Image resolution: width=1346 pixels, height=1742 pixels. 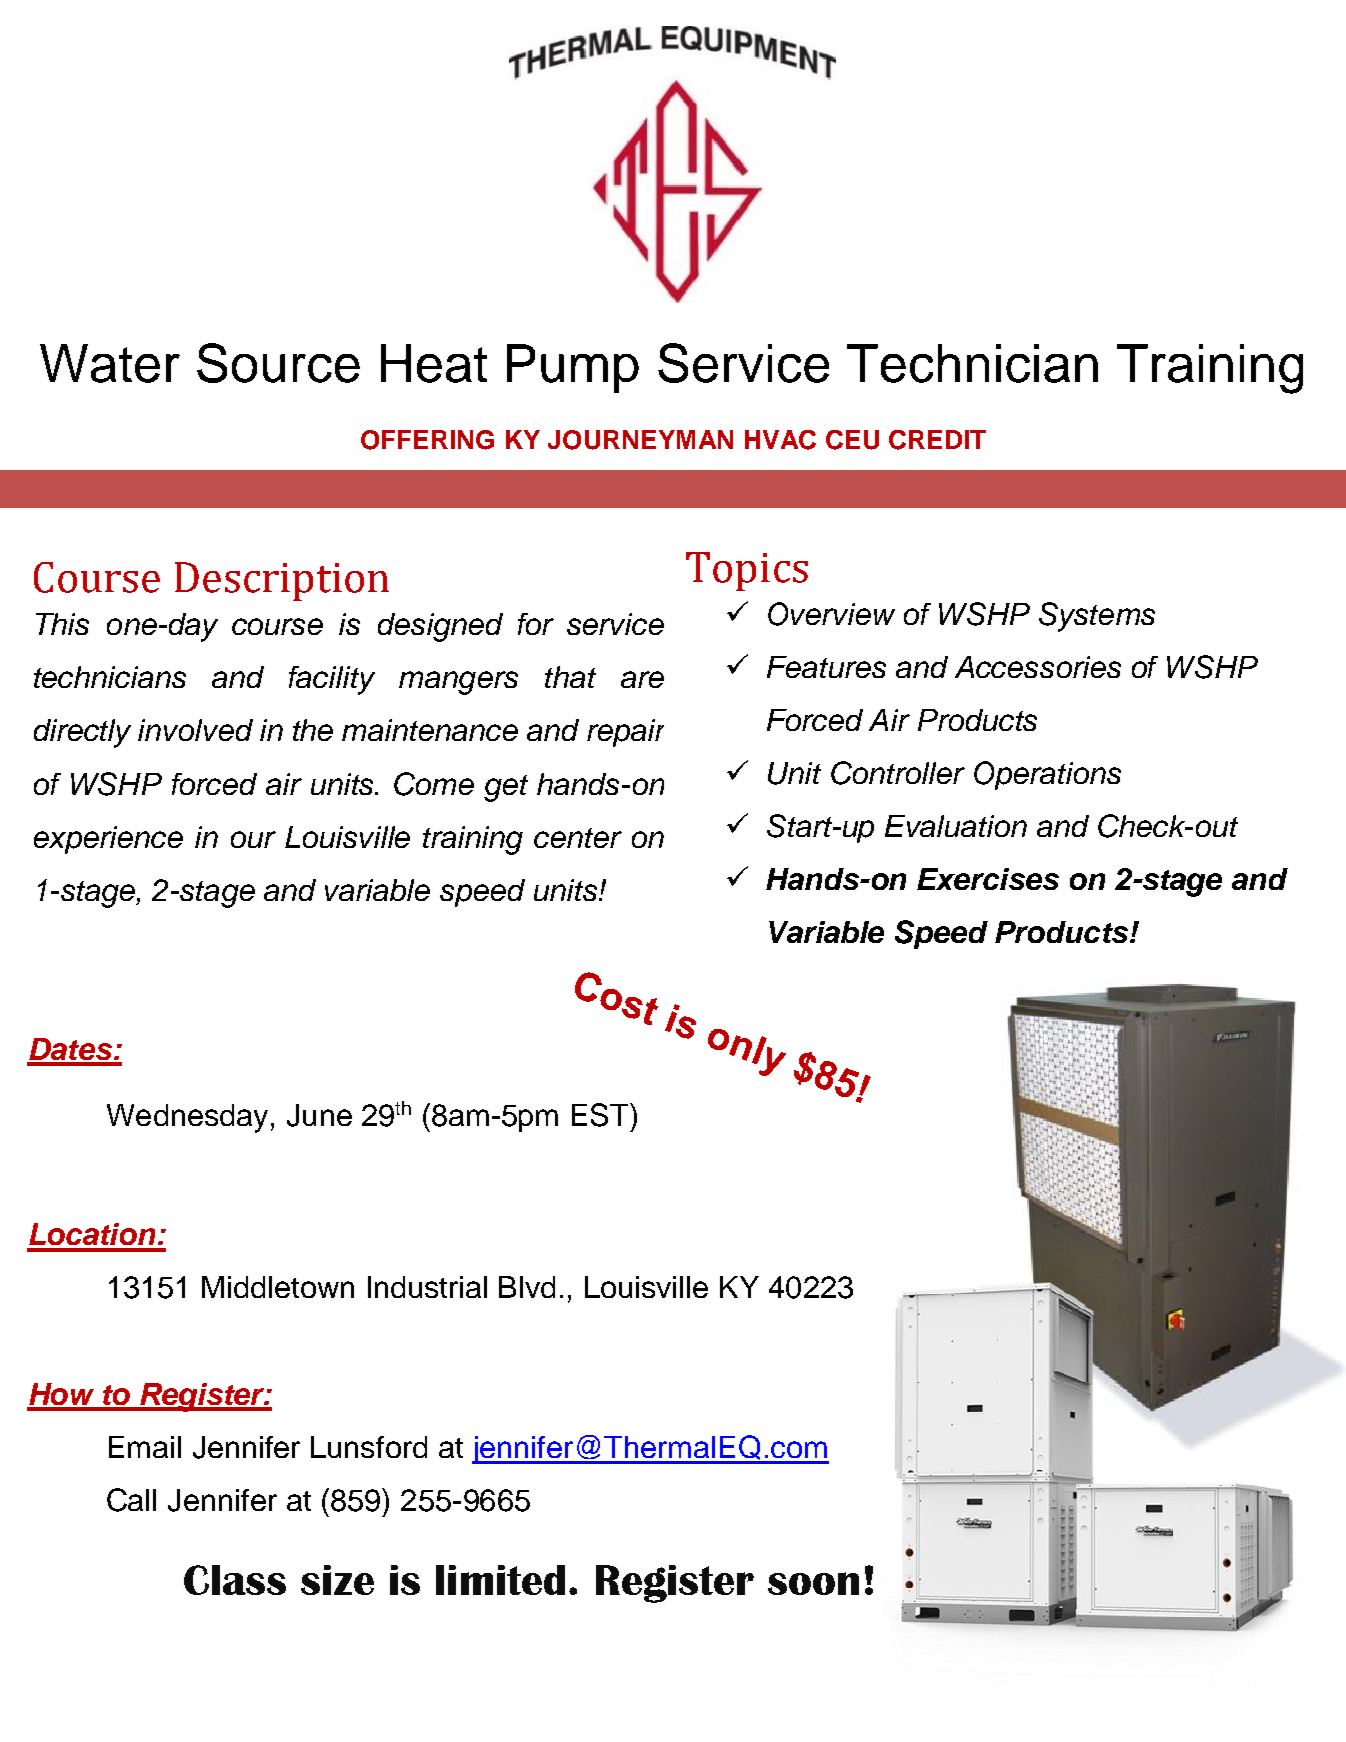 What do you see at coordinates (235, 1580) in the screenshot?
I see `Class` at bounding box center [235, 1580].
